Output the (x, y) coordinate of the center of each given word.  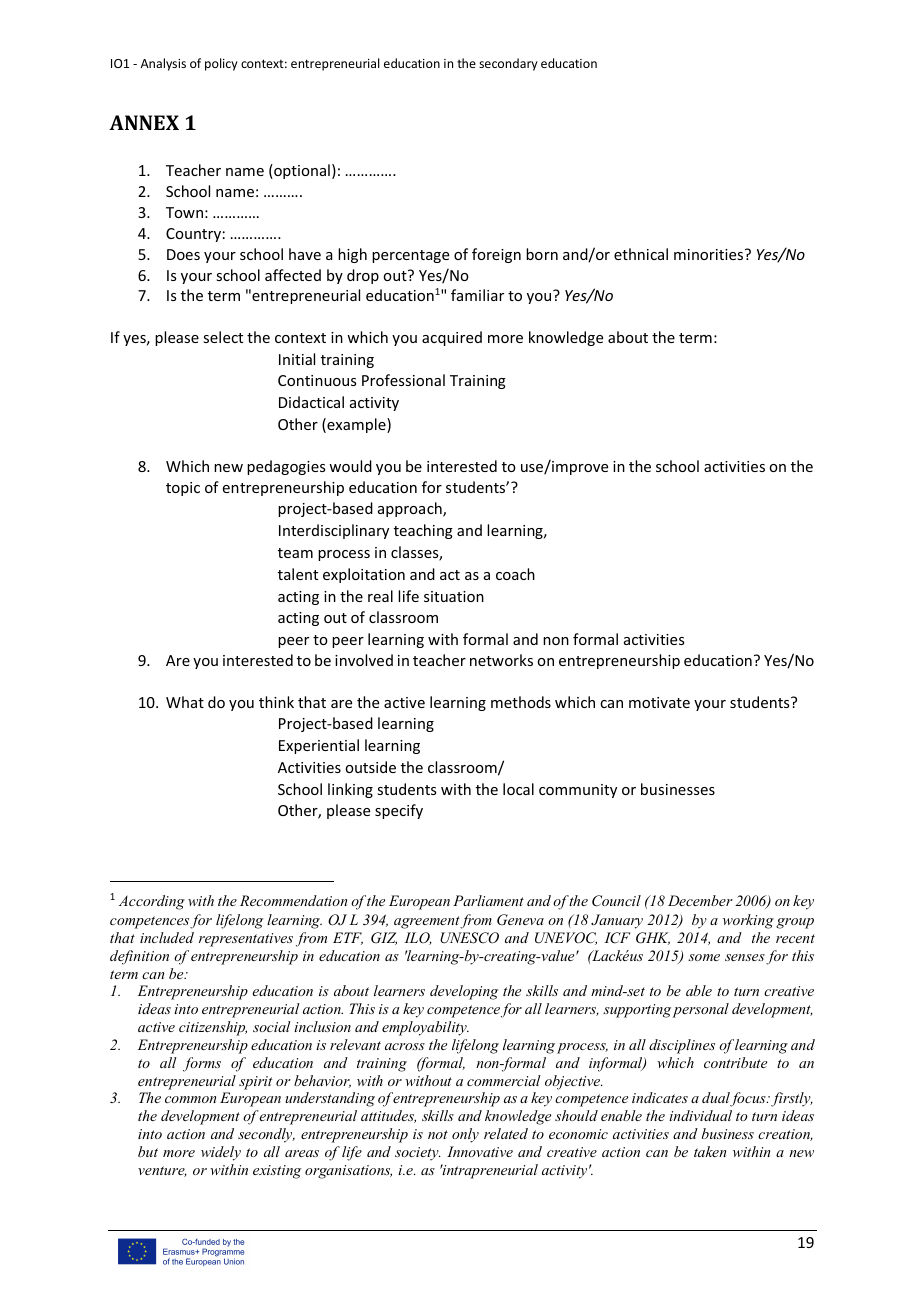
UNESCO (469, 938)
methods (521, 702)
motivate (659, 702)
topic (183, 489)
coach (515, 574)
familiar (477, 295)
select (223, 337)
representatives (246, 940)
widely (221, 1153)
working (748, 921)
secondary (508, 64)
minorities (710, 254)
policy (221, 64)
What (185, 702)
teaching (423, 531)
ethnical (641, 254)
